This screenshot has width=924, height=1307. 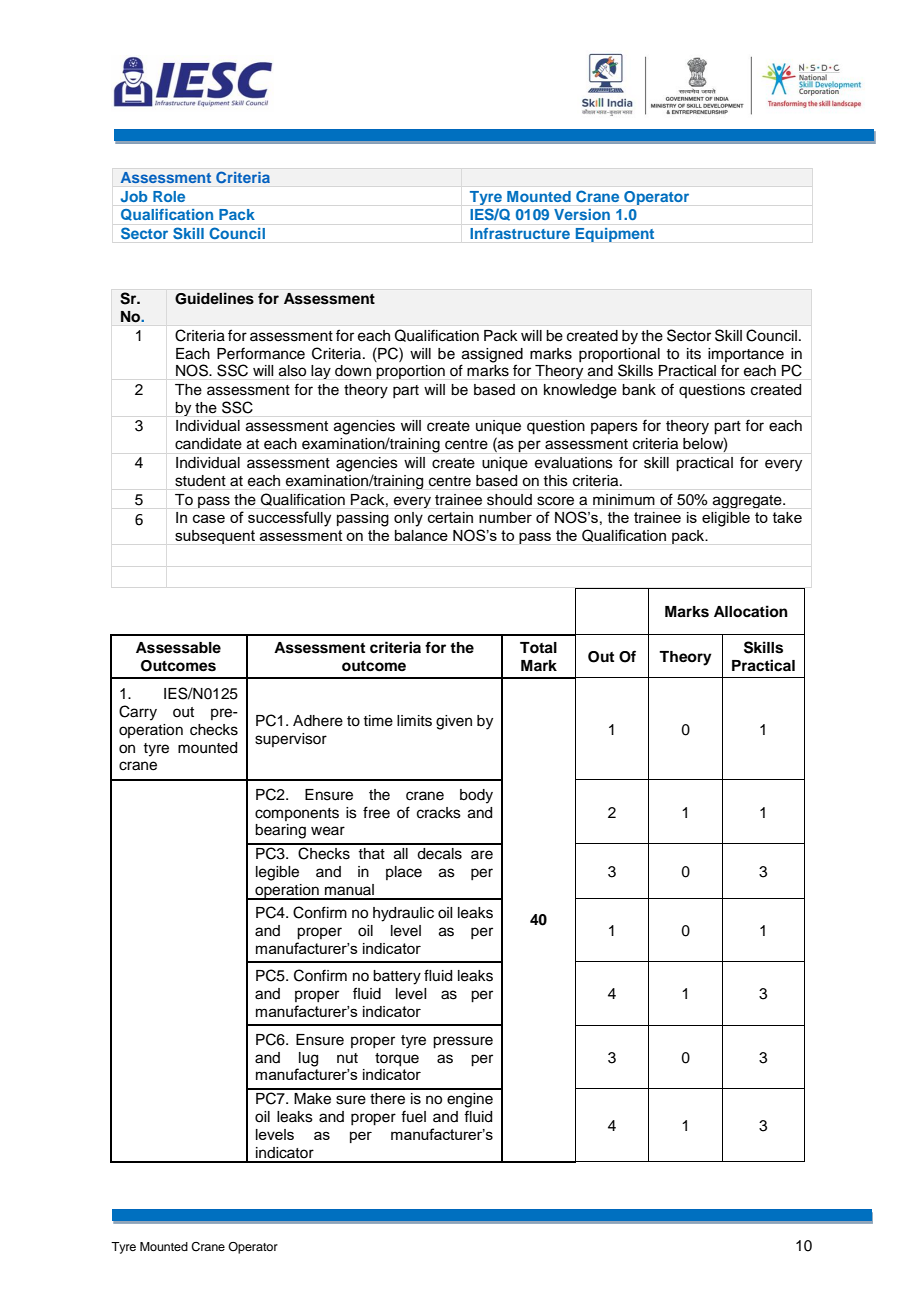 What do you see at coordinates (615, 235) in the screenshot?
I see `Equipment` at bounding box center [615, 235].
